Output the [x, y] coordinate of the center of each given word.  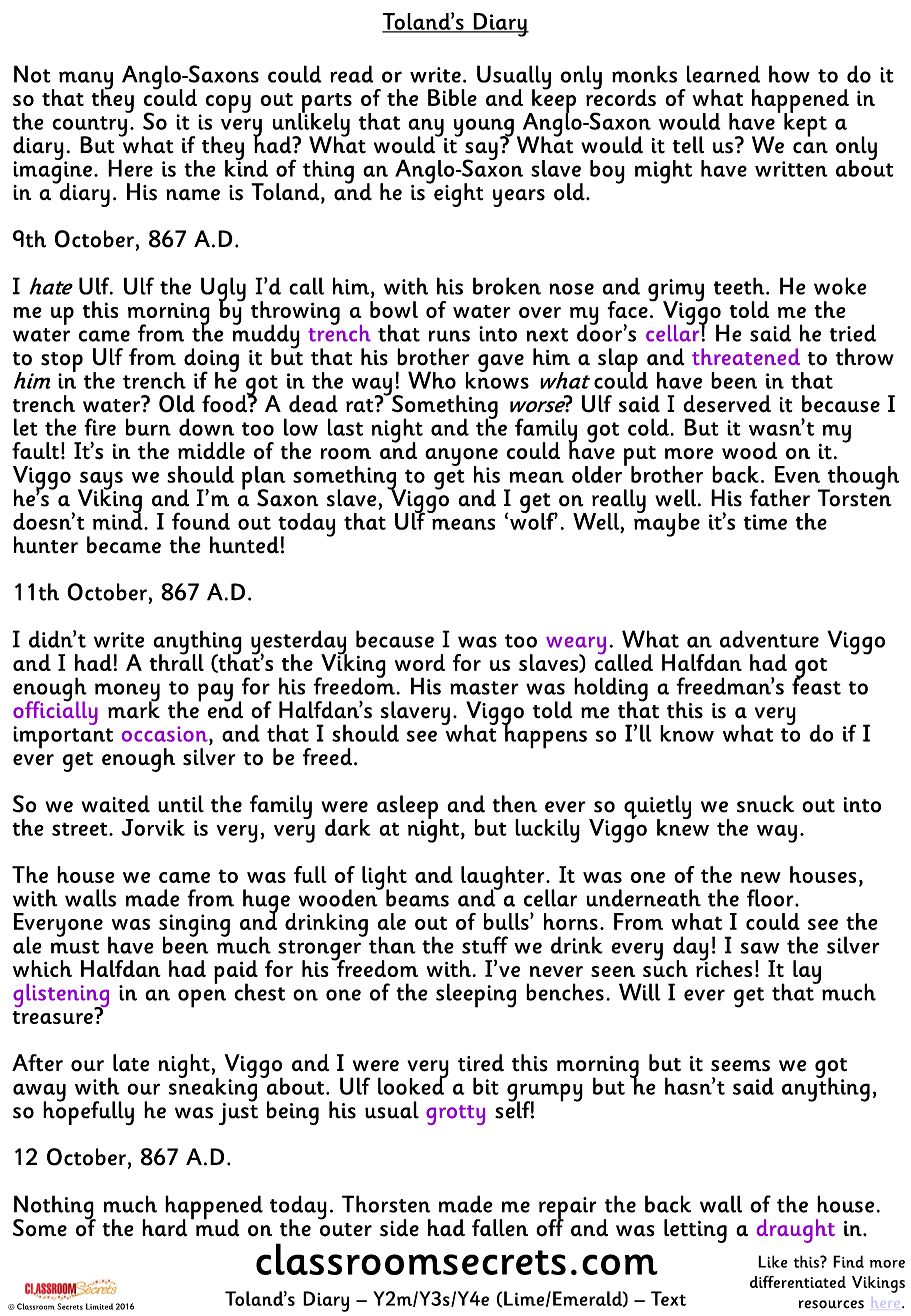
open [202, 998]
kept [805, 124]
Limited [99, 1306]
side [399, 1228]
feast [816, 685]
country [89, 127]
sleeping [476, 995]
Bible [452, 97]
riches [724, 967]
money [127, 693]
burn [148, 427]
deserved [727, 404]
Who [432, 380]
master [484, 688]
